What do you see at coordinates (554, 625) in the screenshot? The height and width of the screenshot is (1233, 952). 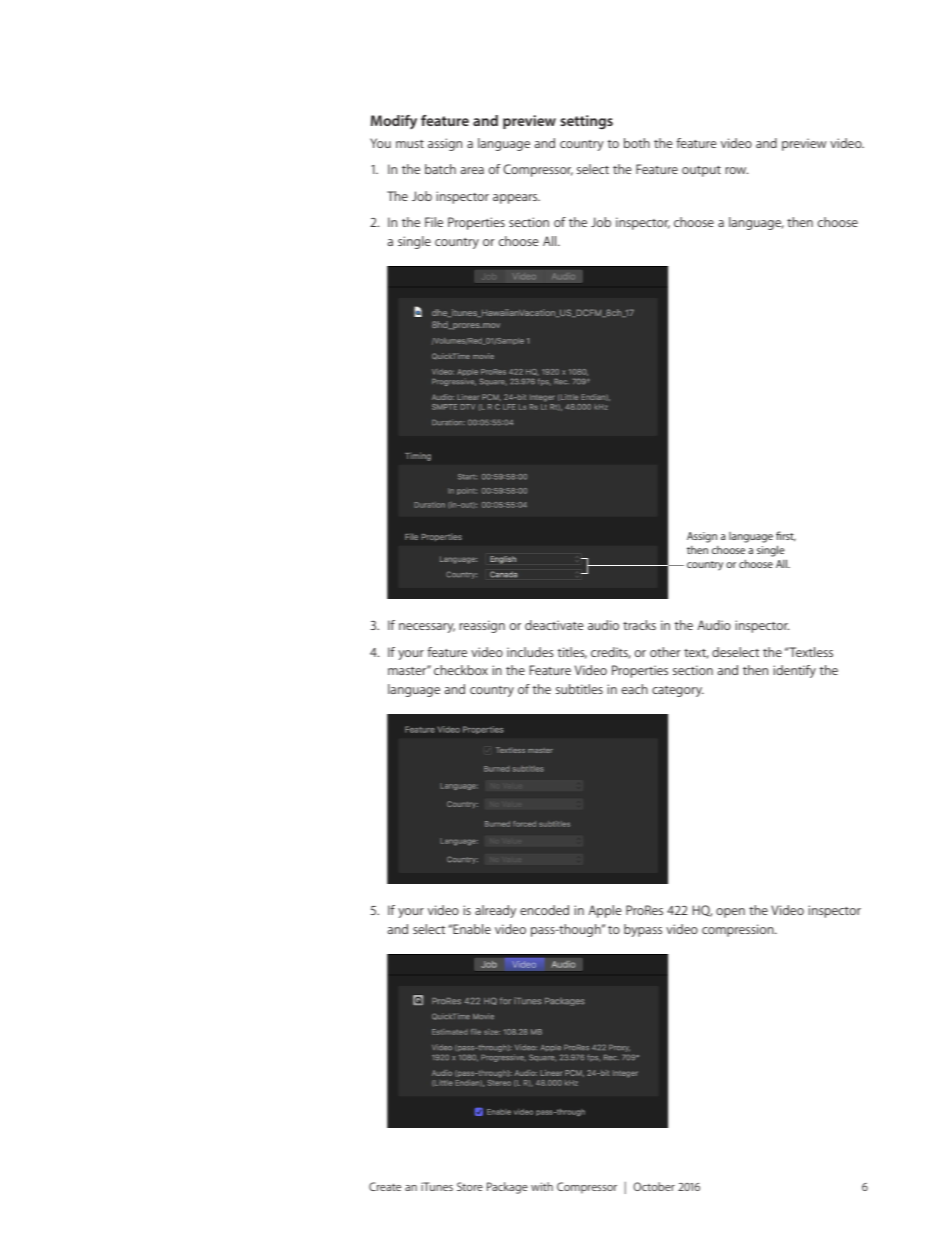 I see `deactivate` at bounding box center [554, 625].
